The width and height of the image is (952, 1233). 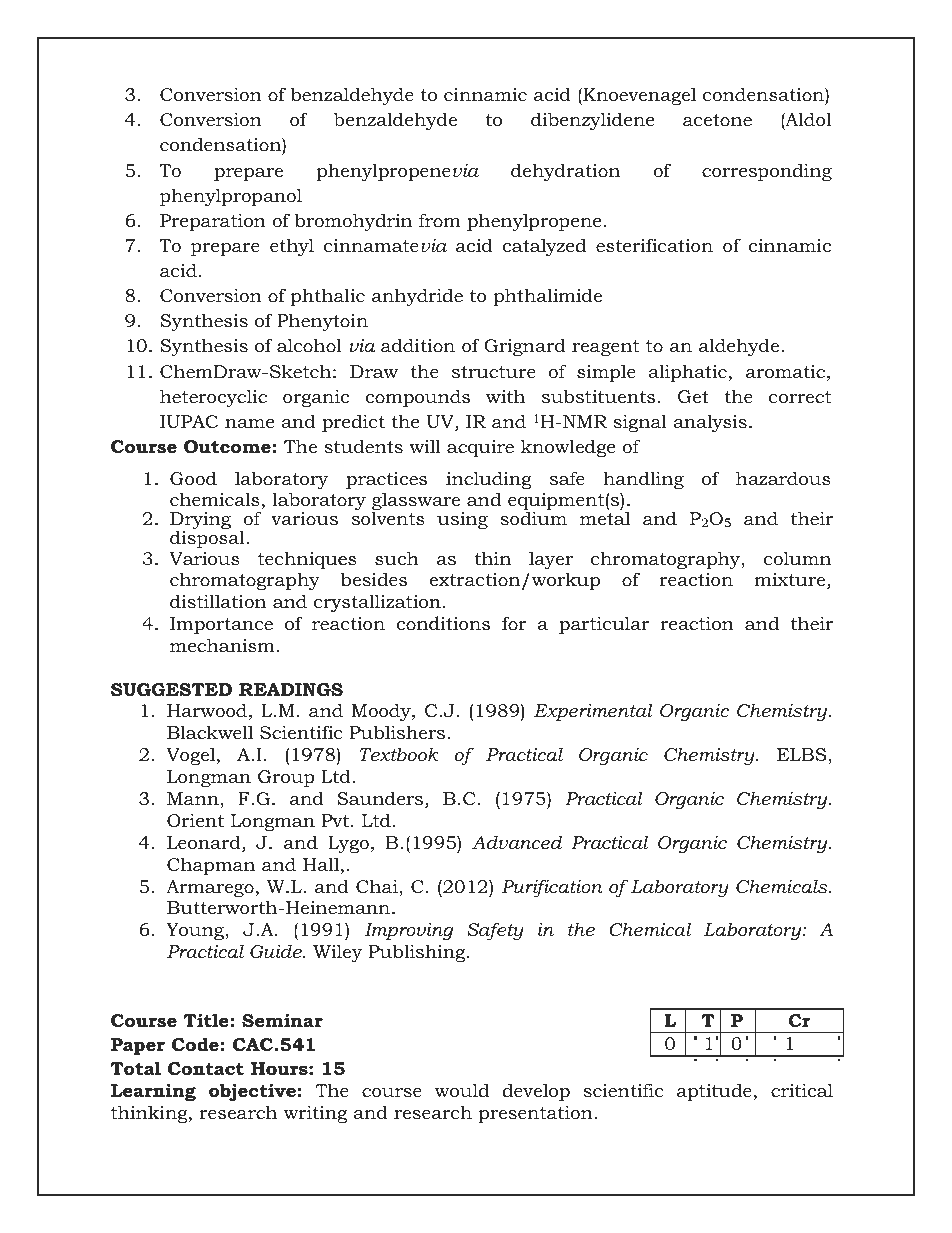 What do you see at coordinates (213, 398) in the image?
I see `heterocyclic` at bounding box center [213, 398].
